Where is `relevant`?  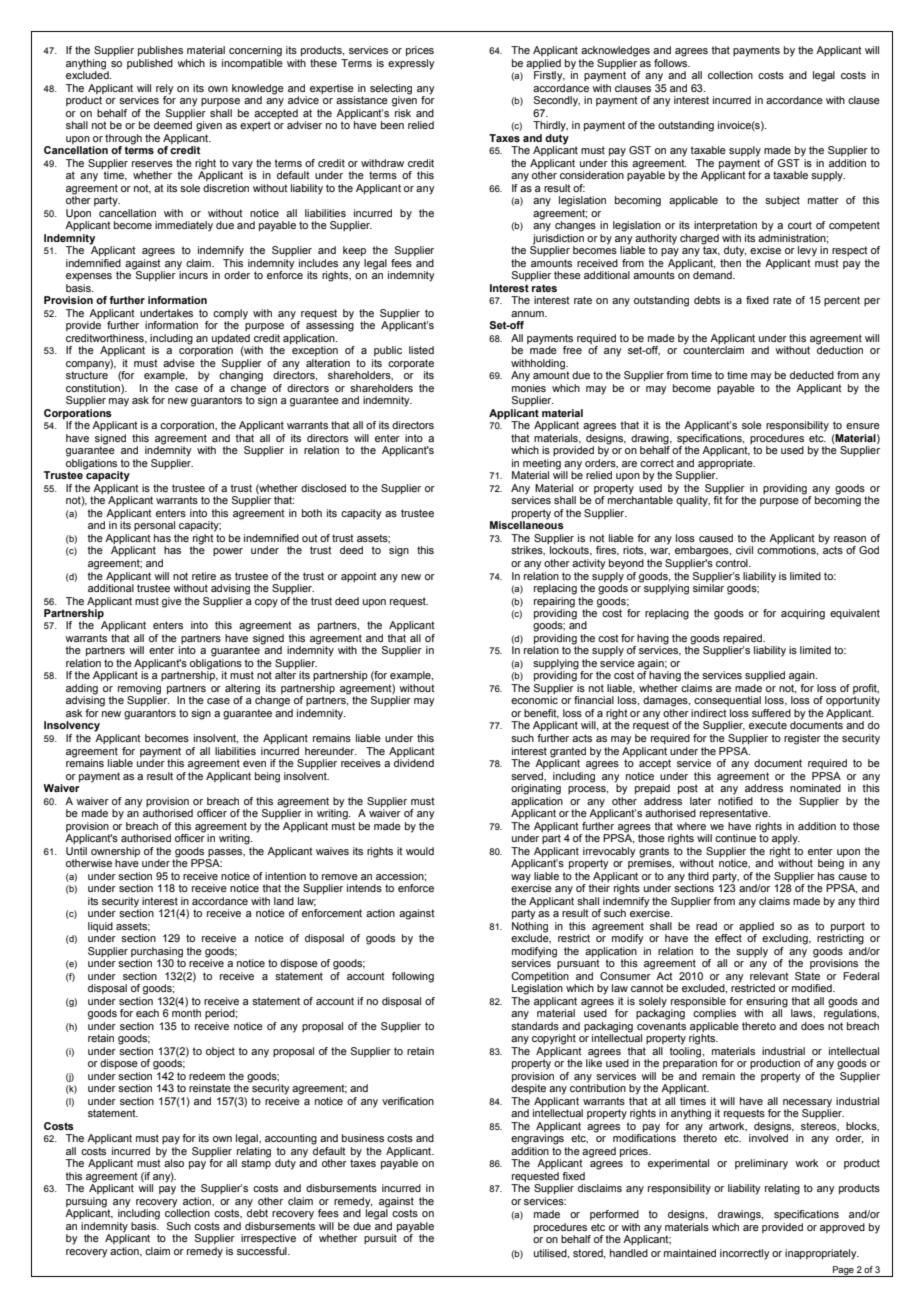
relevant is located at coordinates (769, 974).
